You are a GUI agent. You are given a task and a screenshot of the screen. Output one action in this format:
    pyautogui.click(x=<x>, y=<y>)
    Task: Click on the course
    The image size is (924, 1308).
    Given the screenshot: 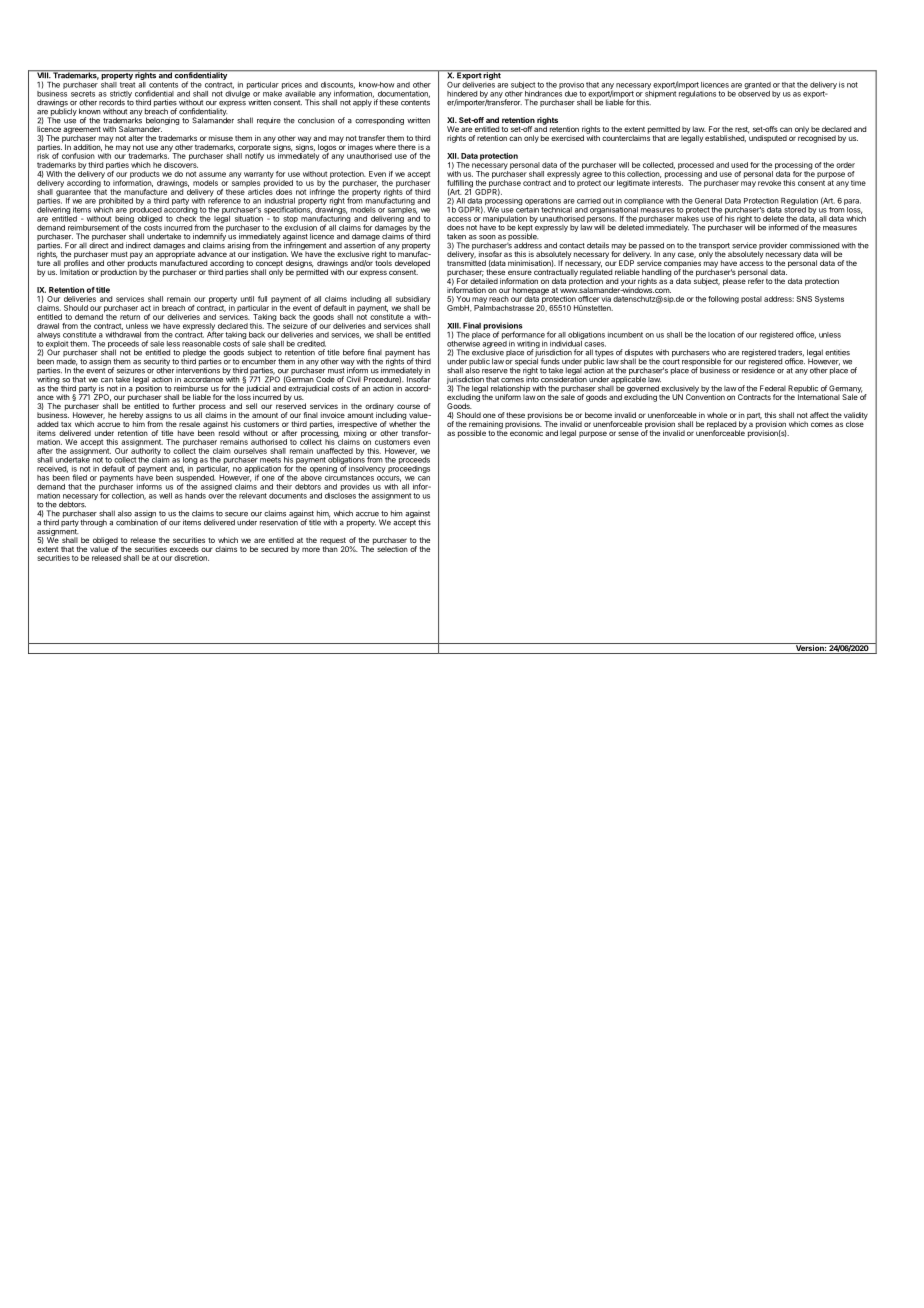 What is the action you would take?
    pyautogui.click(x=408, y=406)
